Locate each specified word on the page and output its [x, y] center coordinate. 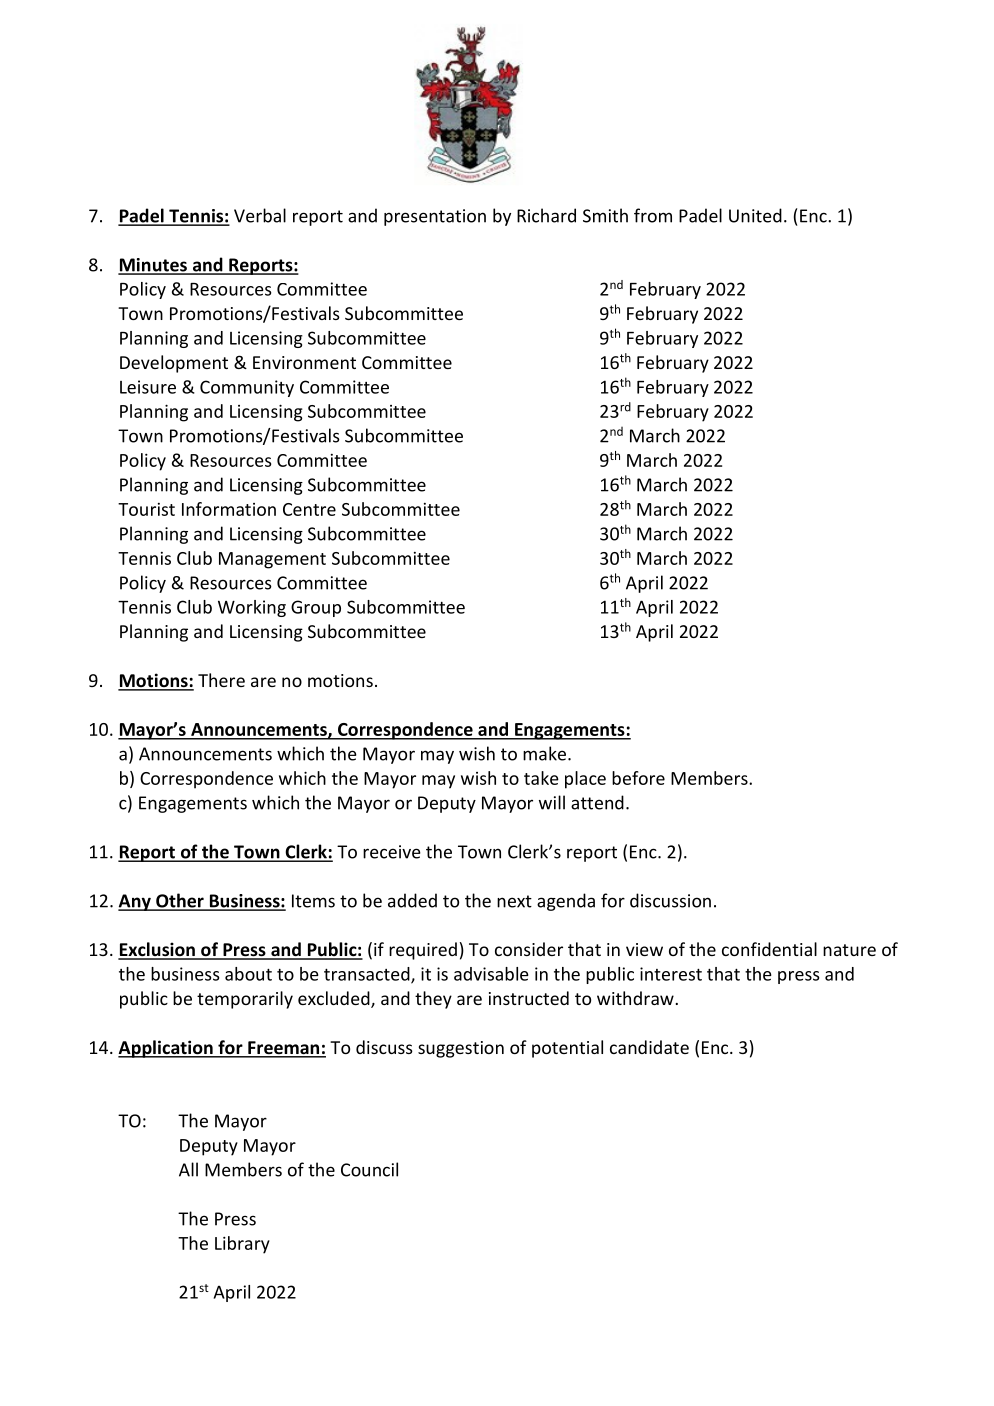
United [755, 215]
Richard [546, 215]
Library [242, 1245]
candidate [649, 1047]
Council [369, 1169]
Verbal [260, 215]
